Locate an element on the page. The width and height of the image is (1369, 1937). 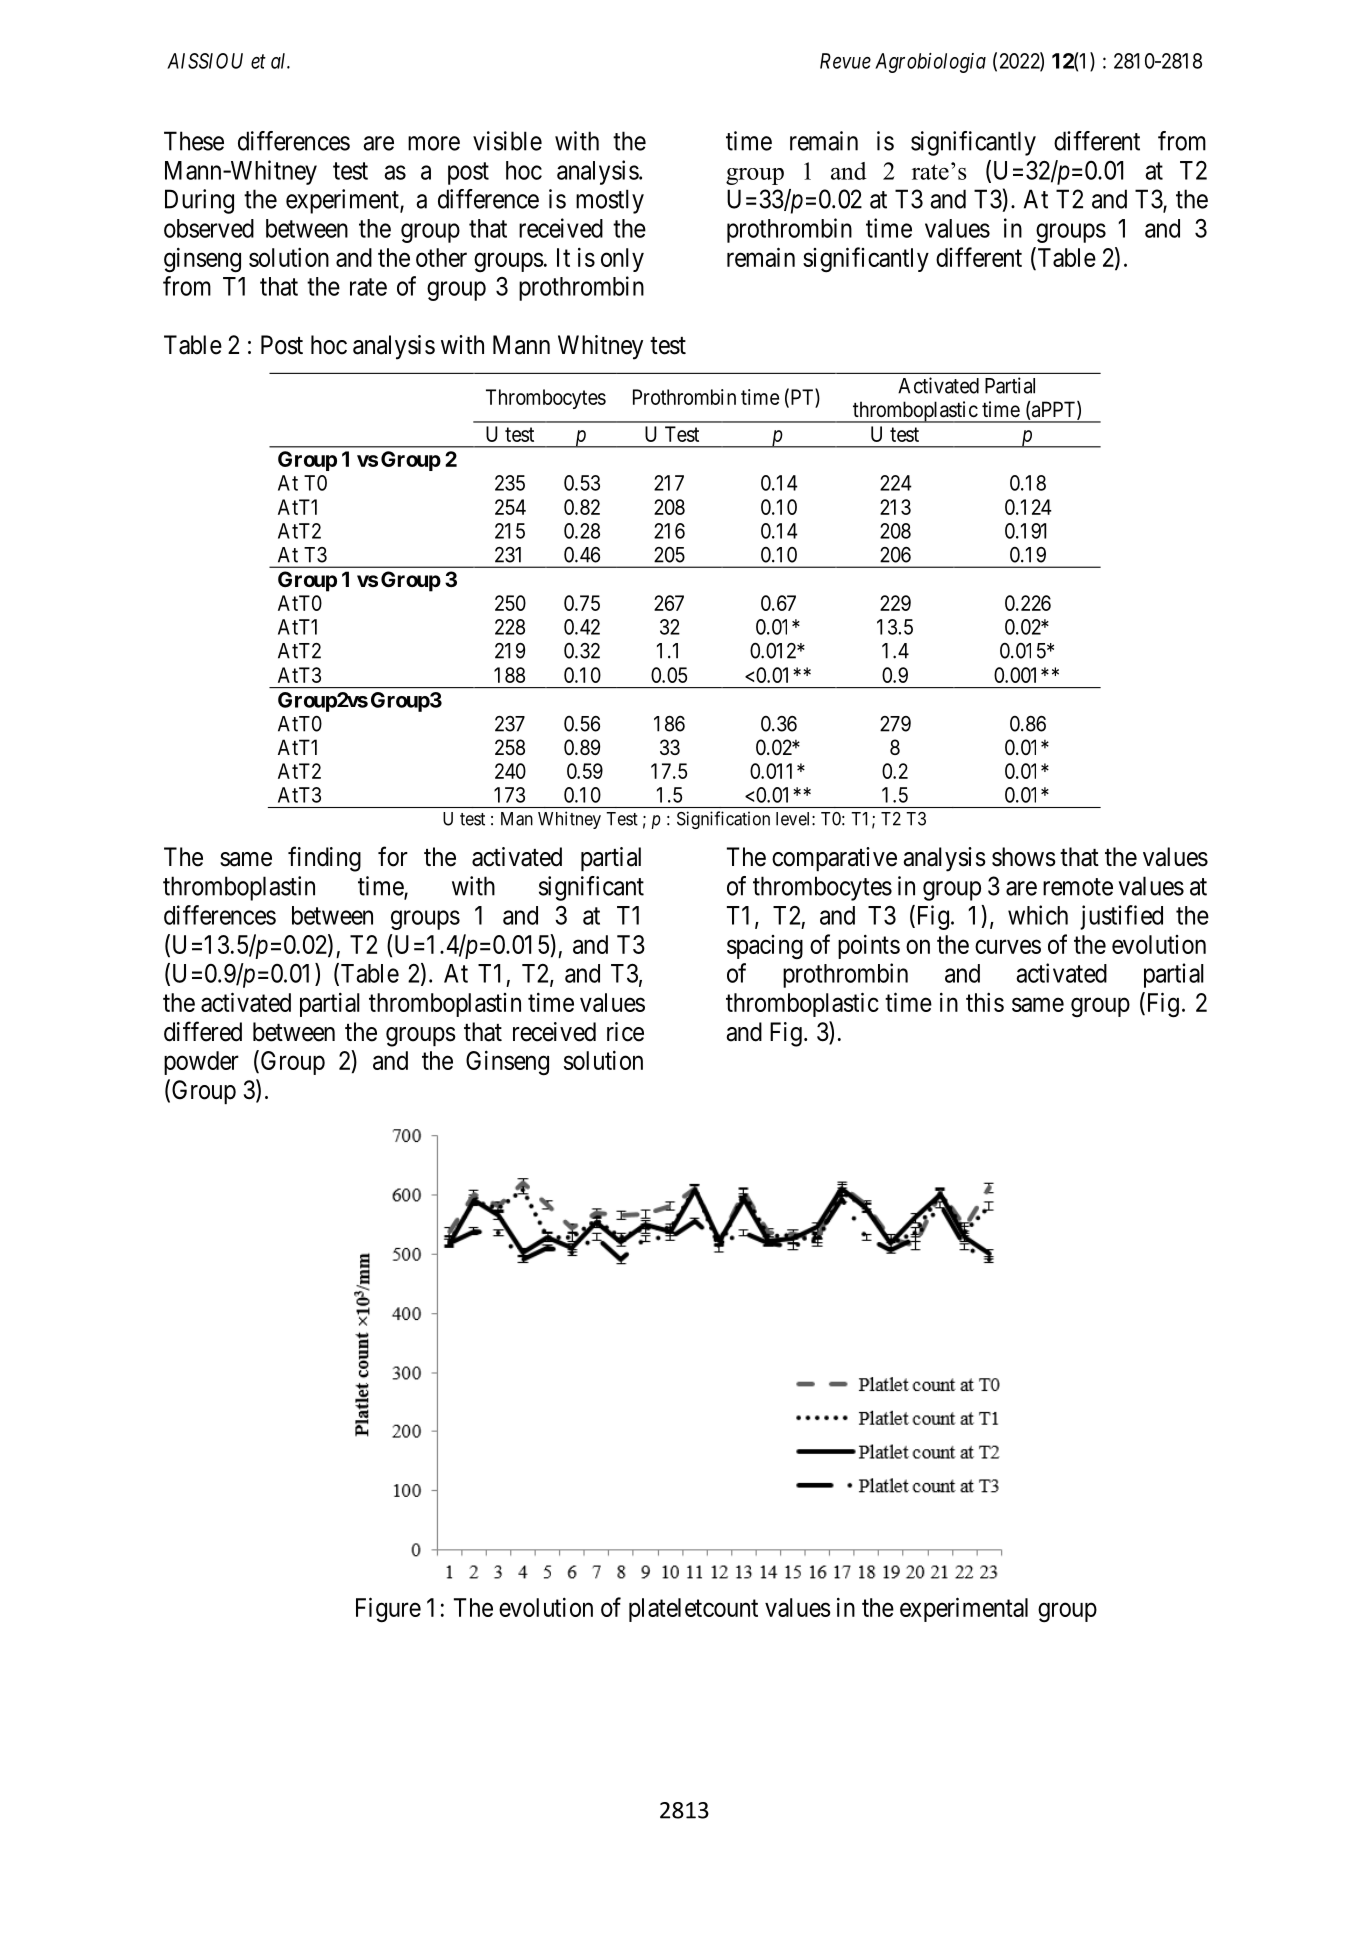
finding is located at coordinates (324, 859).
